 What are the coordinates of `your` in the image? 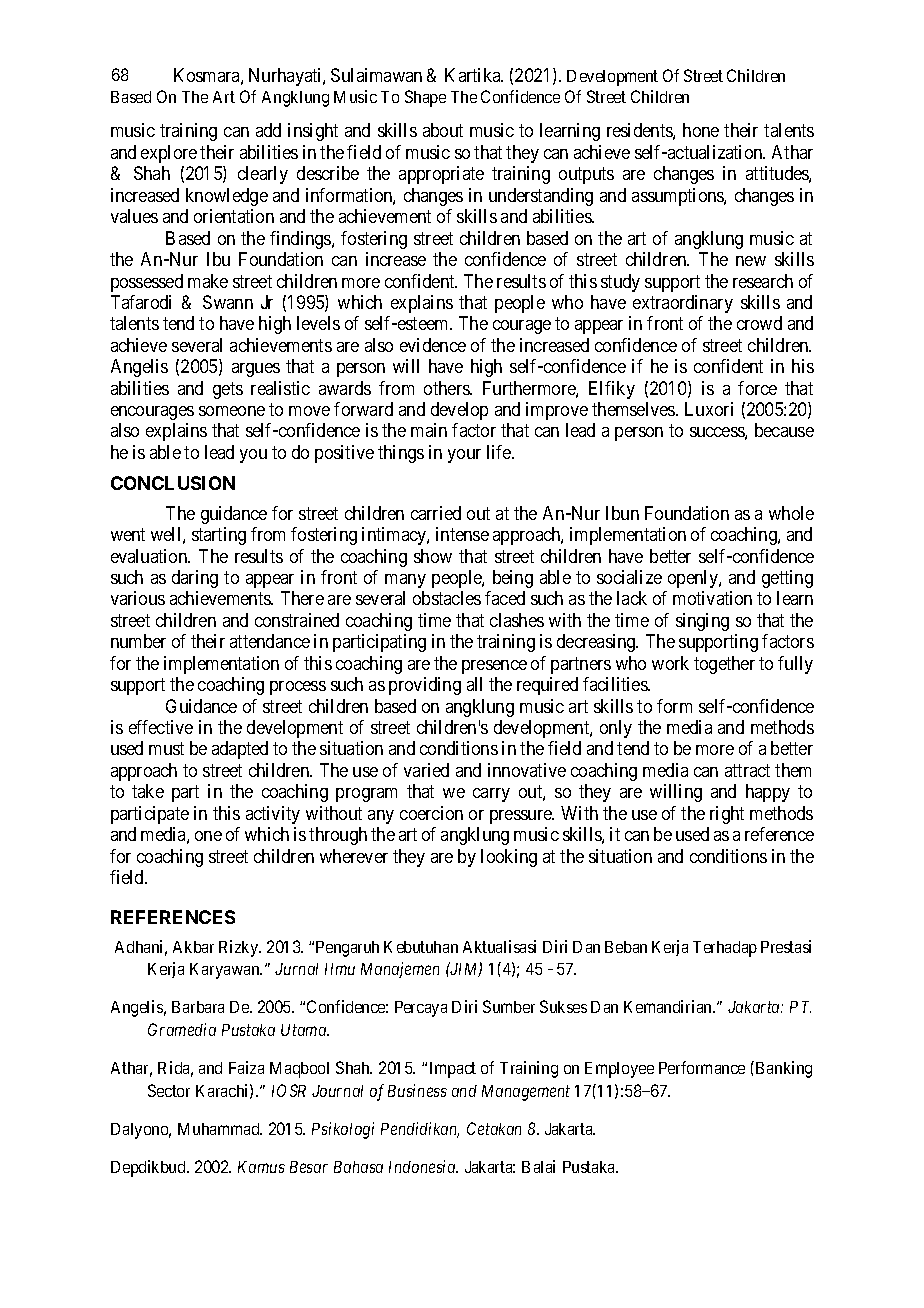 It's located at (464, 456).
